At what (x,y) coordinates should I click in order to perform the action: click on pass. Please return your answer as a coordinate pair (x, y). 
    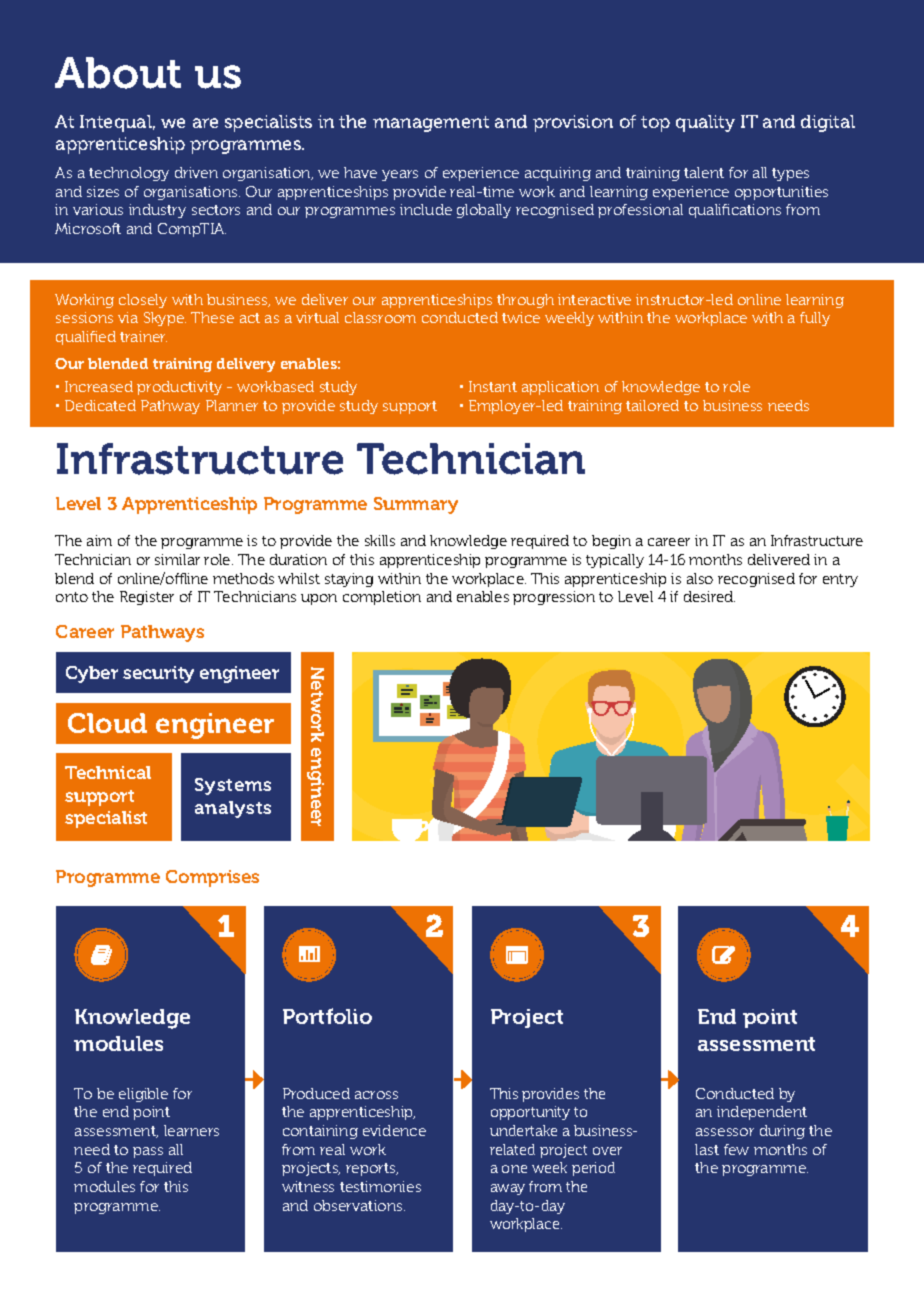
    Looking at the image, I should click on (148, 1152).
